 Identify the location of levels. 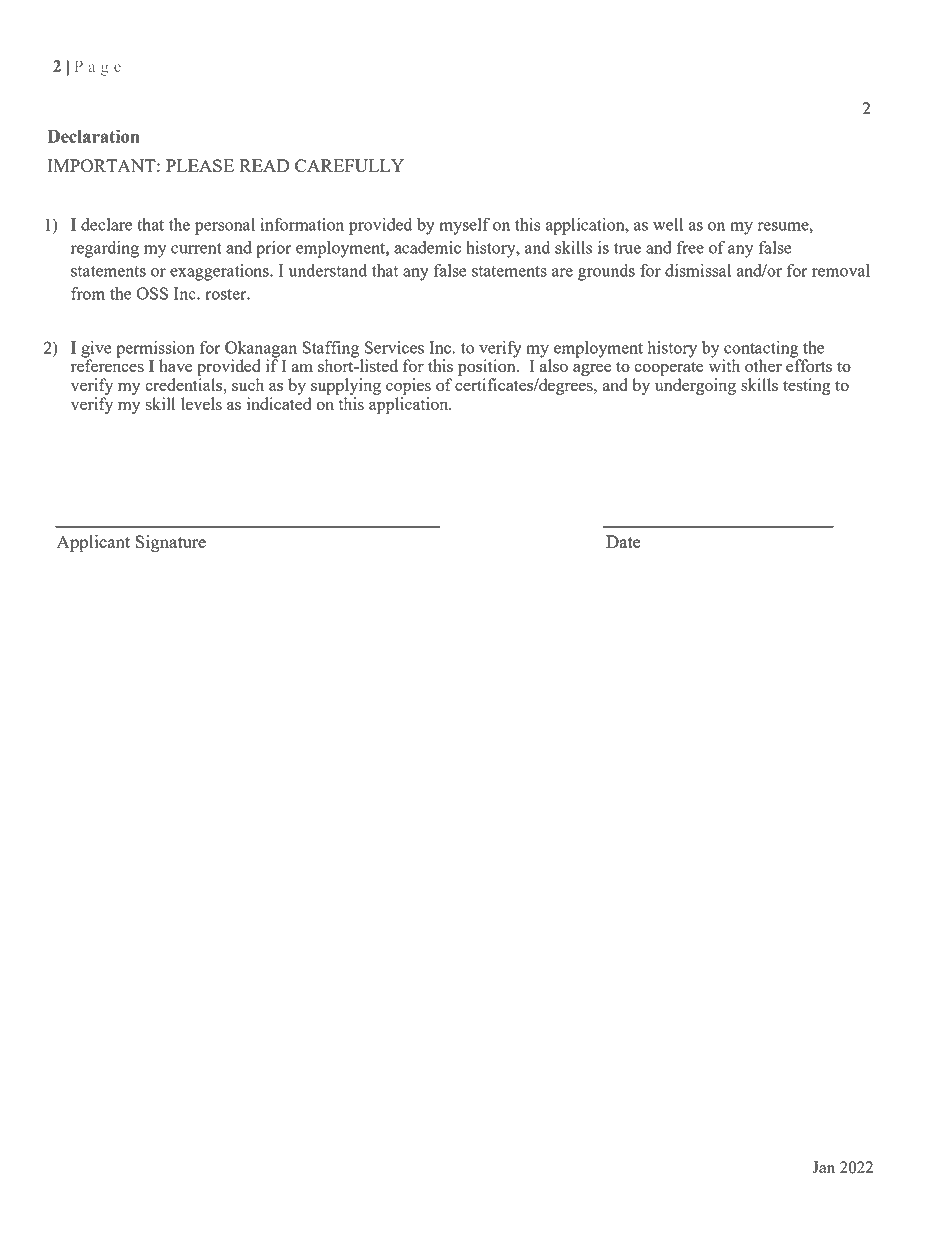
(201, 403).
